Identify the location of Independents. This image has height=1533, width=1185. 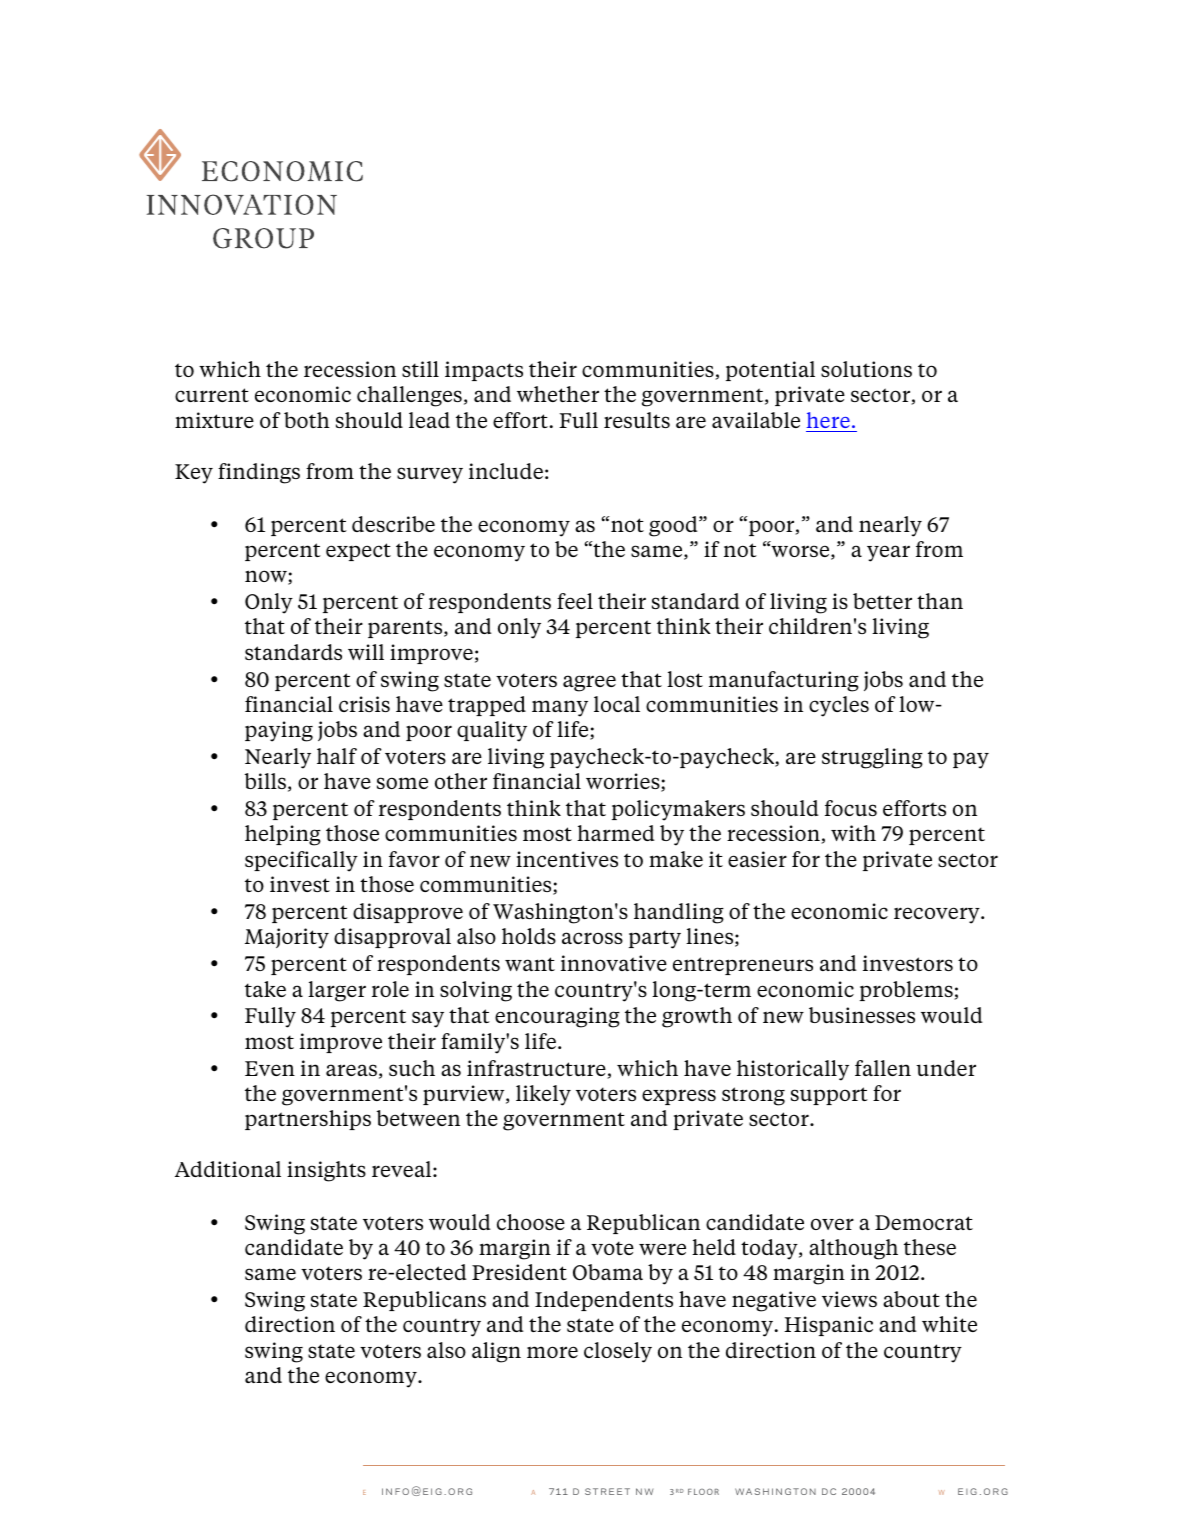
(604, 1301).
